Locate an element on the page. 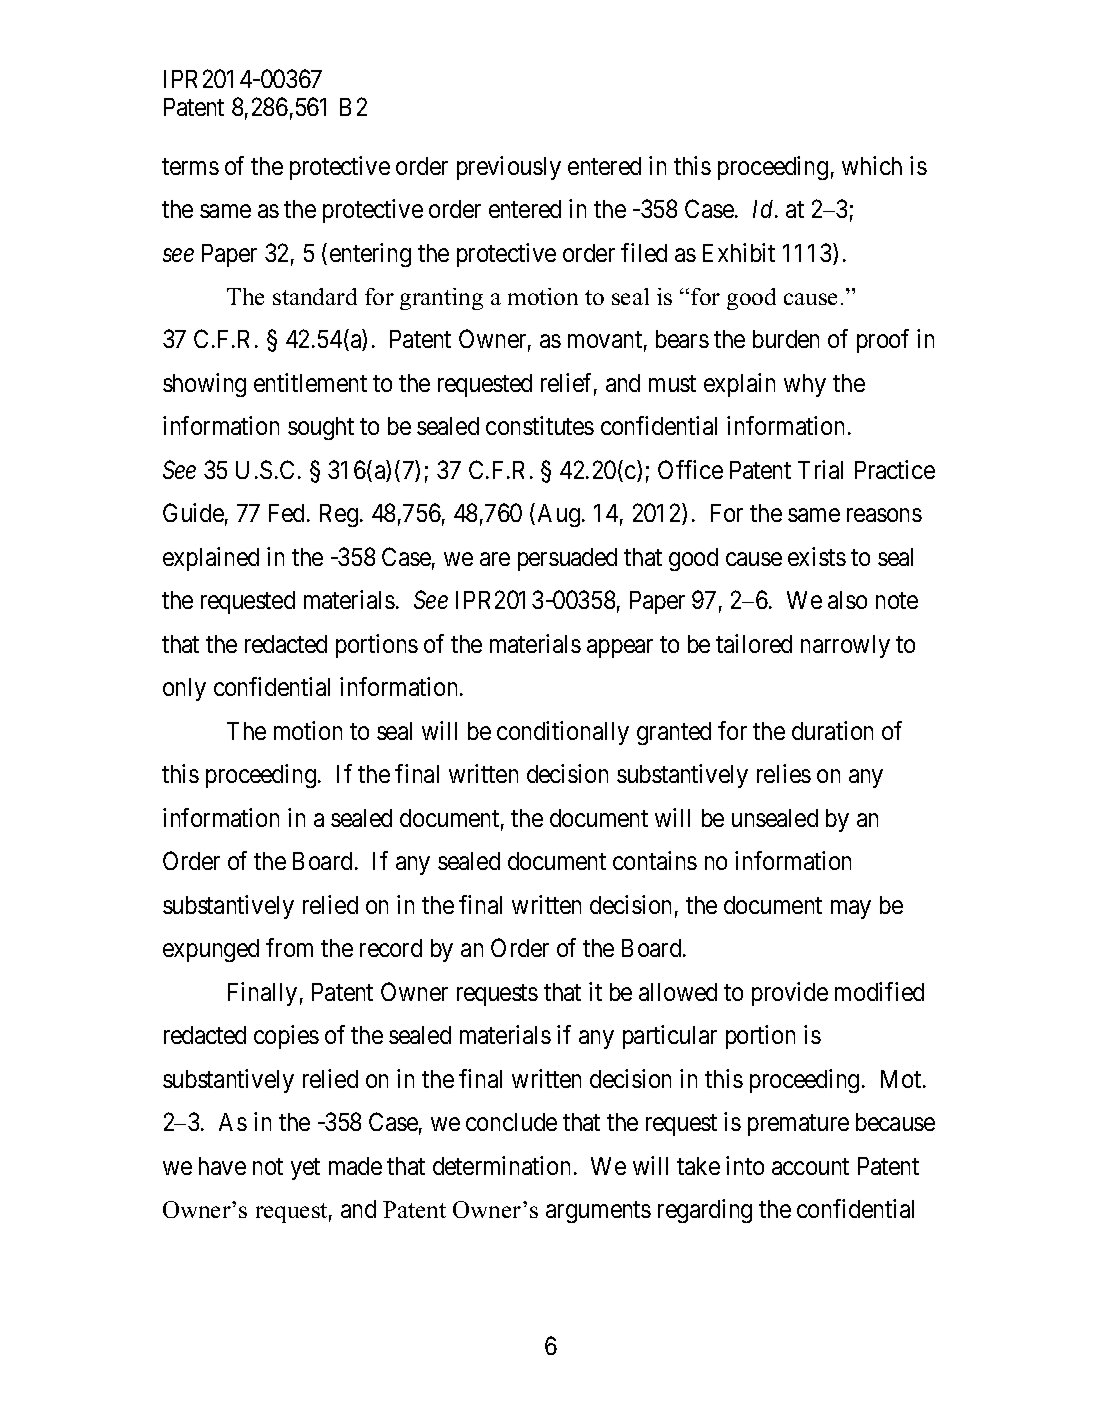 The image size is (1102, 1426). yet is located at coordinates (305, 1169).
